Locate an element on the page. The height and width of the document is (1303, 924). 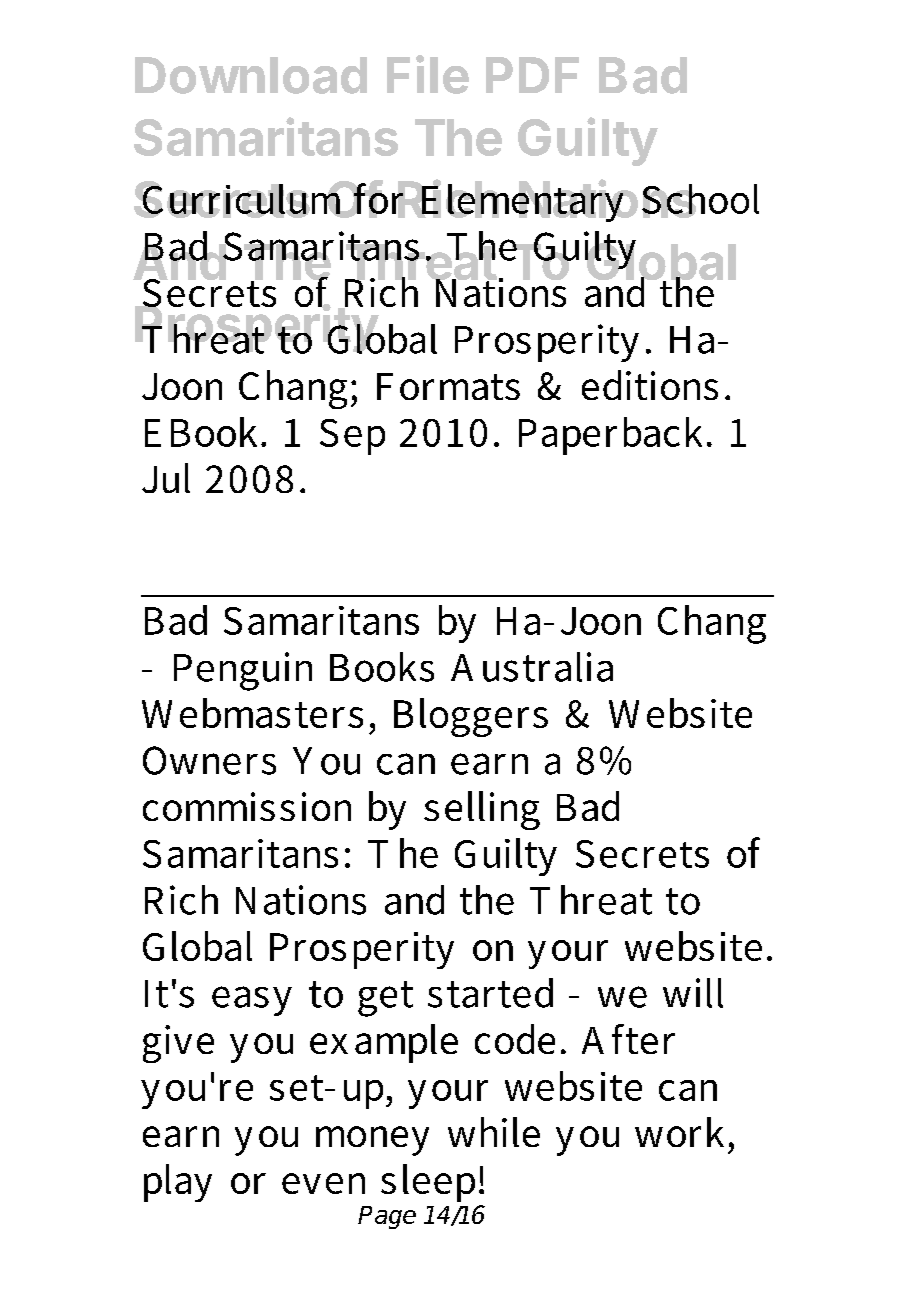
Paperback is located at coordinates (610, 436).
